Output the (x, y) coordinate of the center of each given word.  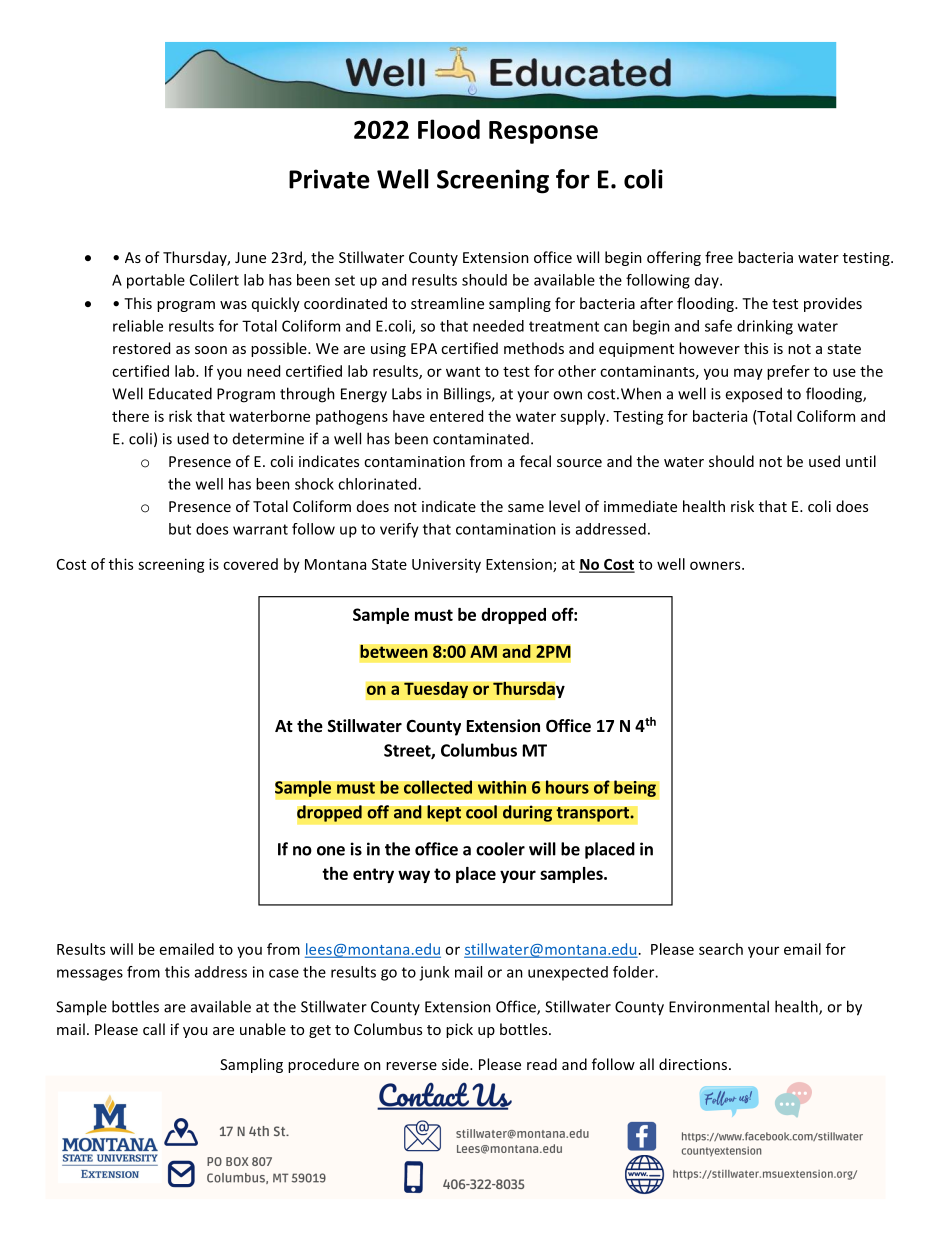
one (331, 851)
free (719, 257)
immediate (640, 506)
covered (250, 564)
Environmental (719, 1006)
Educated (180, 393)
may (748, 374)
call (154, 1029)
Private (329, 179)
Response (543, 132)
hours (567, 787)
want (463, 372)
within (502, 787)
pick (459, 1030)
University (446, 566)
